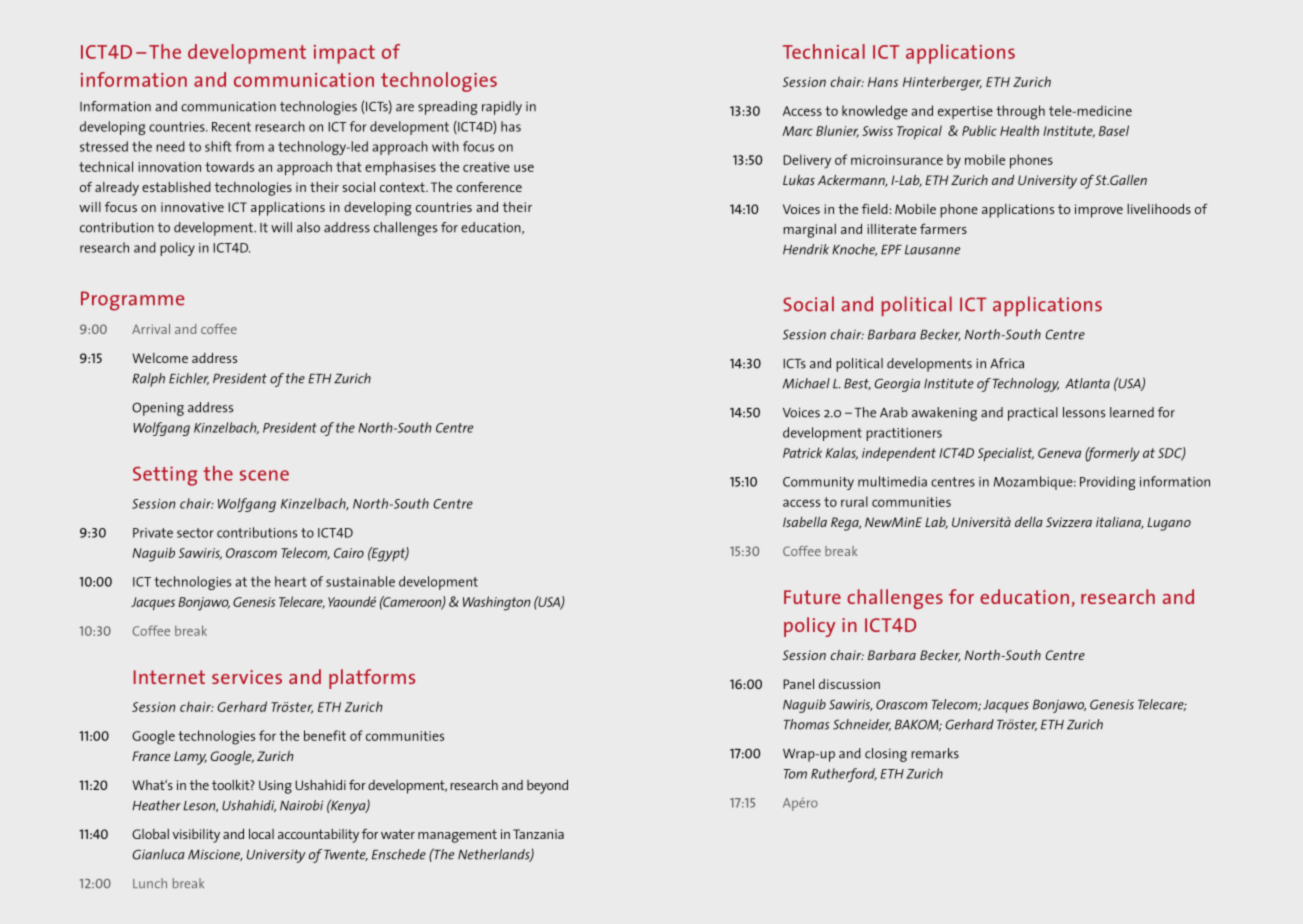 The image size is (1303, 924). What do you see at coordinates (538, 834) in the screenshot?
I see `Tanzania` at bounding box center [538, 834].
